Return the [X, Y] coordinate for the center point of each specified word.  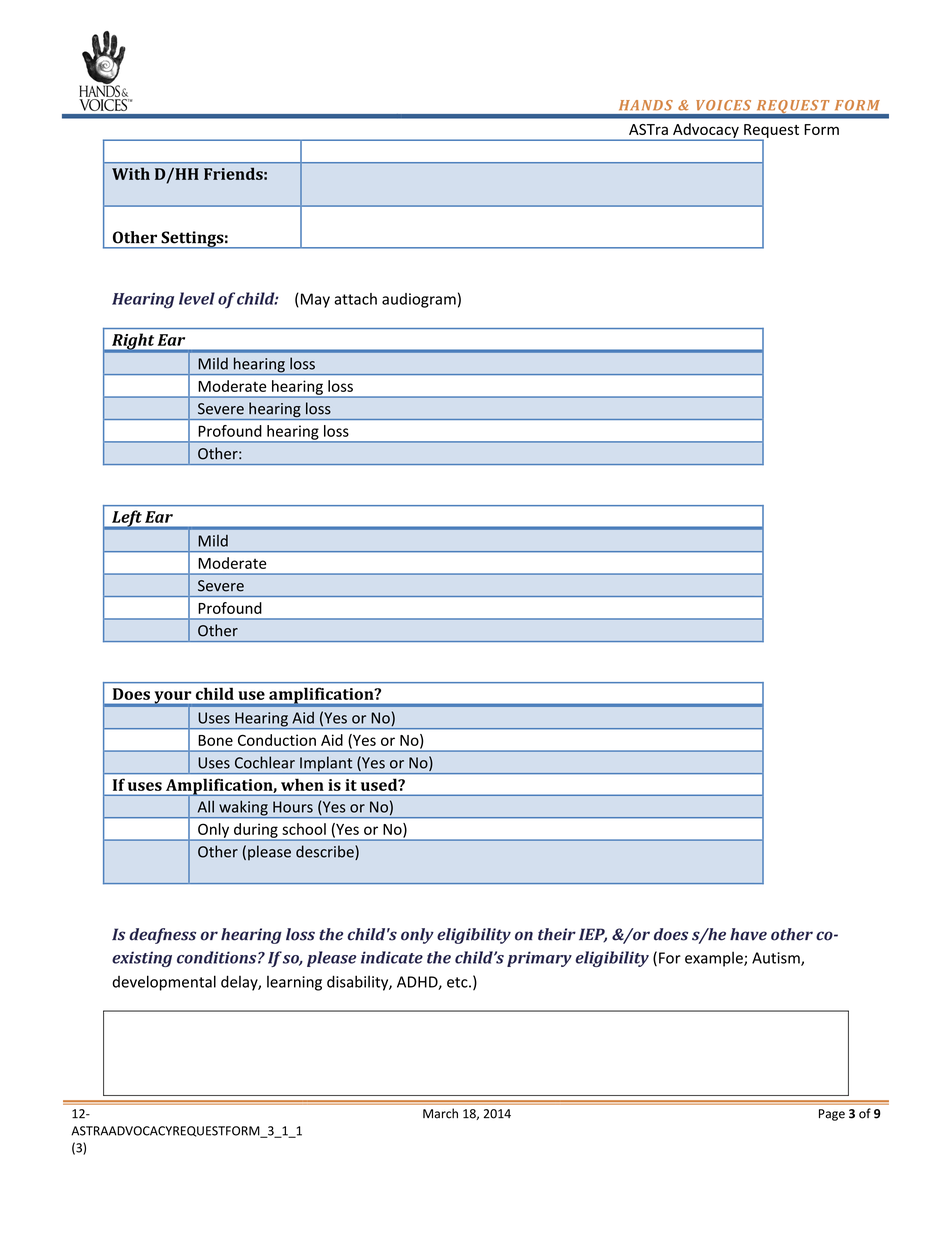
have [748, 934]
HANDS [646, 105]
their [557, 934]
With [131, 173]
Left [127, 519]
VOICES [723, 105]
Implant [326, 765]
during [256, 831]
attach [355, 299]
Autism [777, 959]
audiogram [419, 300]
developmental [164, 983]
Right [133, 342]
